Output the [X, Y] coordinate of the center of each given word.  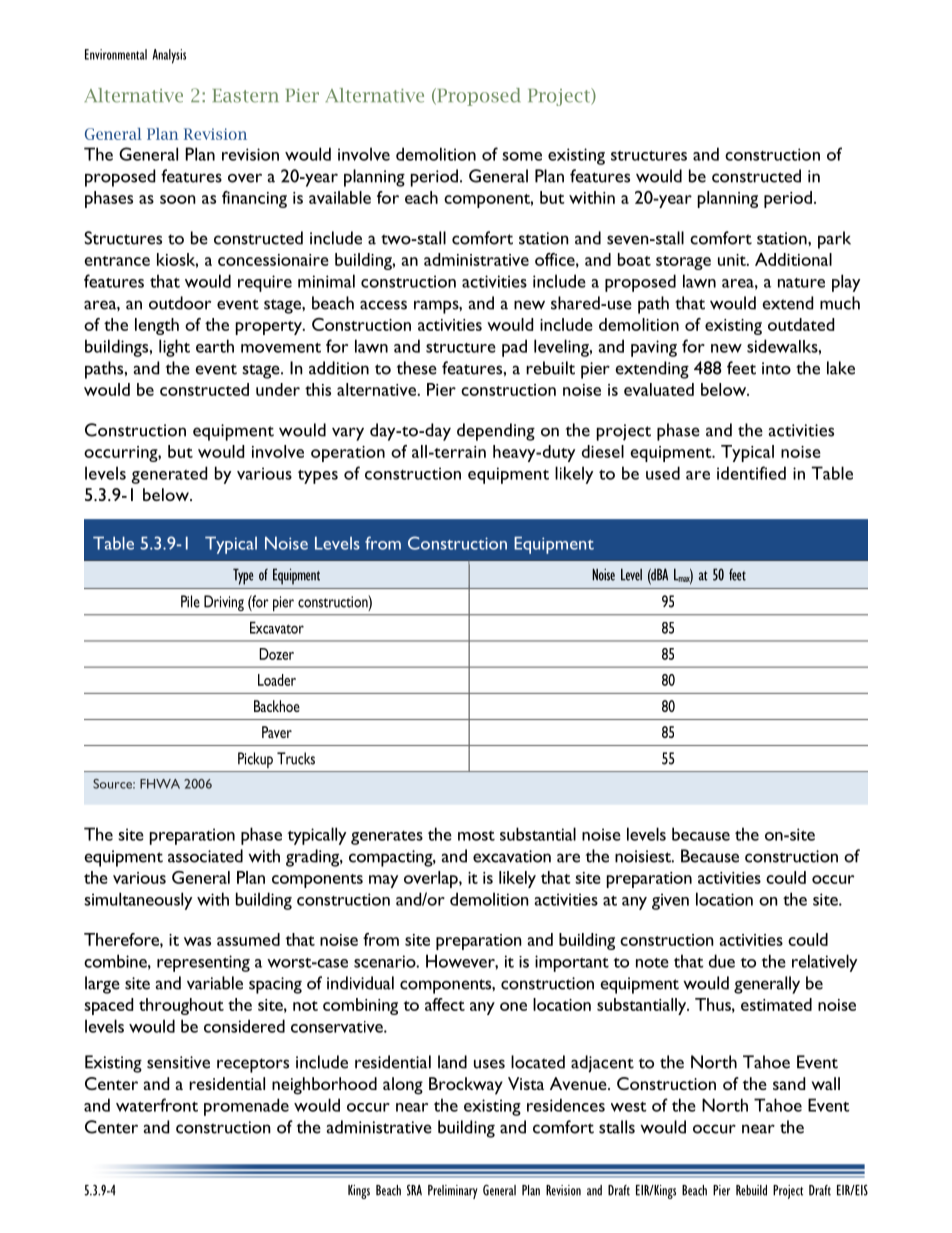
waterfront [157, 1105]
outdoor [180, 303]
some [522, 156]
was [197, 941]
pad [514, 348]
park [834, 240]
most [476, 836]
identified [751, 473]
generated [169, 475]
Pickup [255, 760]
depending [496, 432]
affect [445, 1004]
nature [801, 283]
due [722, 961]
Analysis [169, 56]
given [670, 901]
